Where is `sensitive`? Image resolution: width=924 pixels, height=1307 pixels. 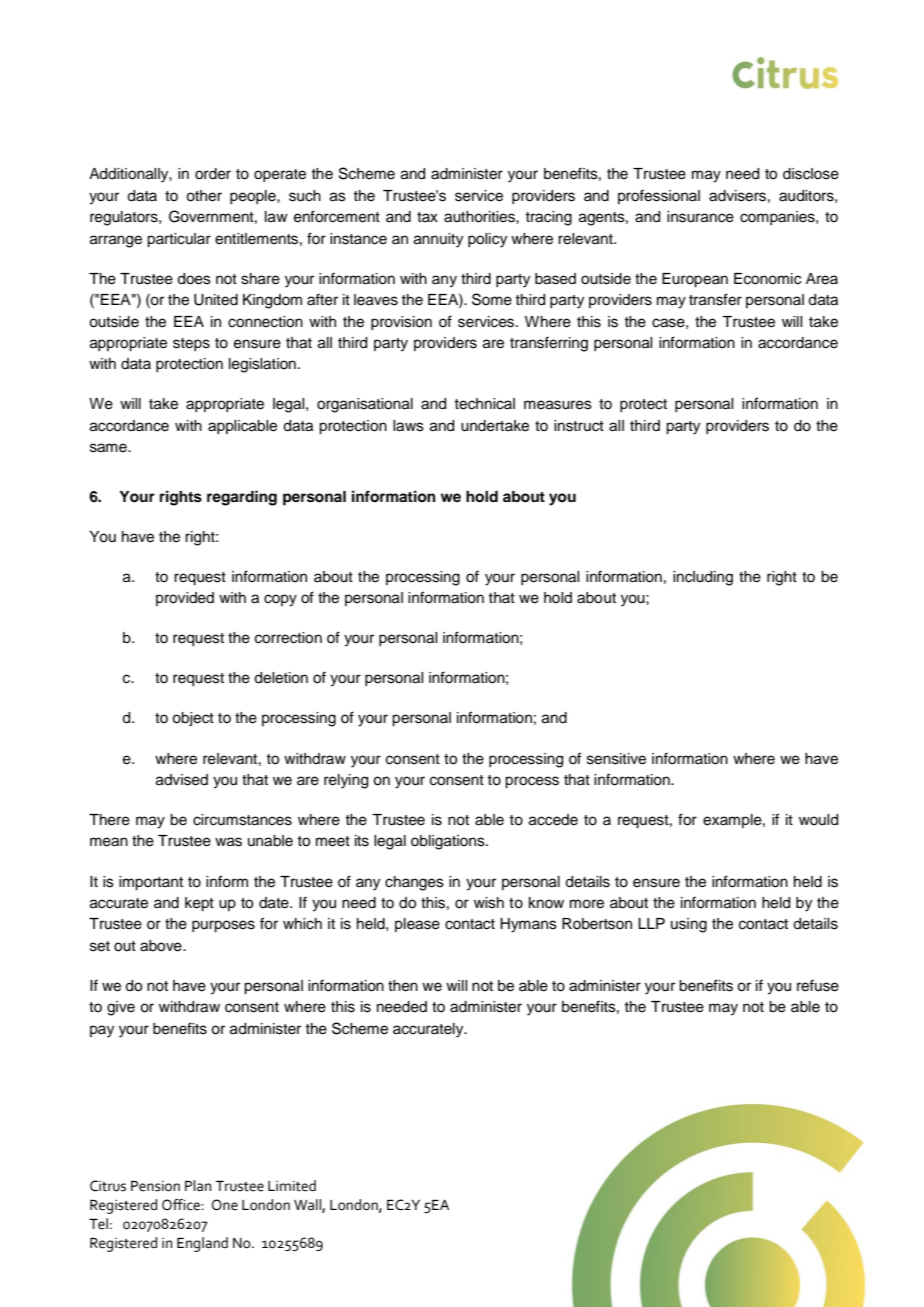 sensitive is located at coordinates (616, 759).
